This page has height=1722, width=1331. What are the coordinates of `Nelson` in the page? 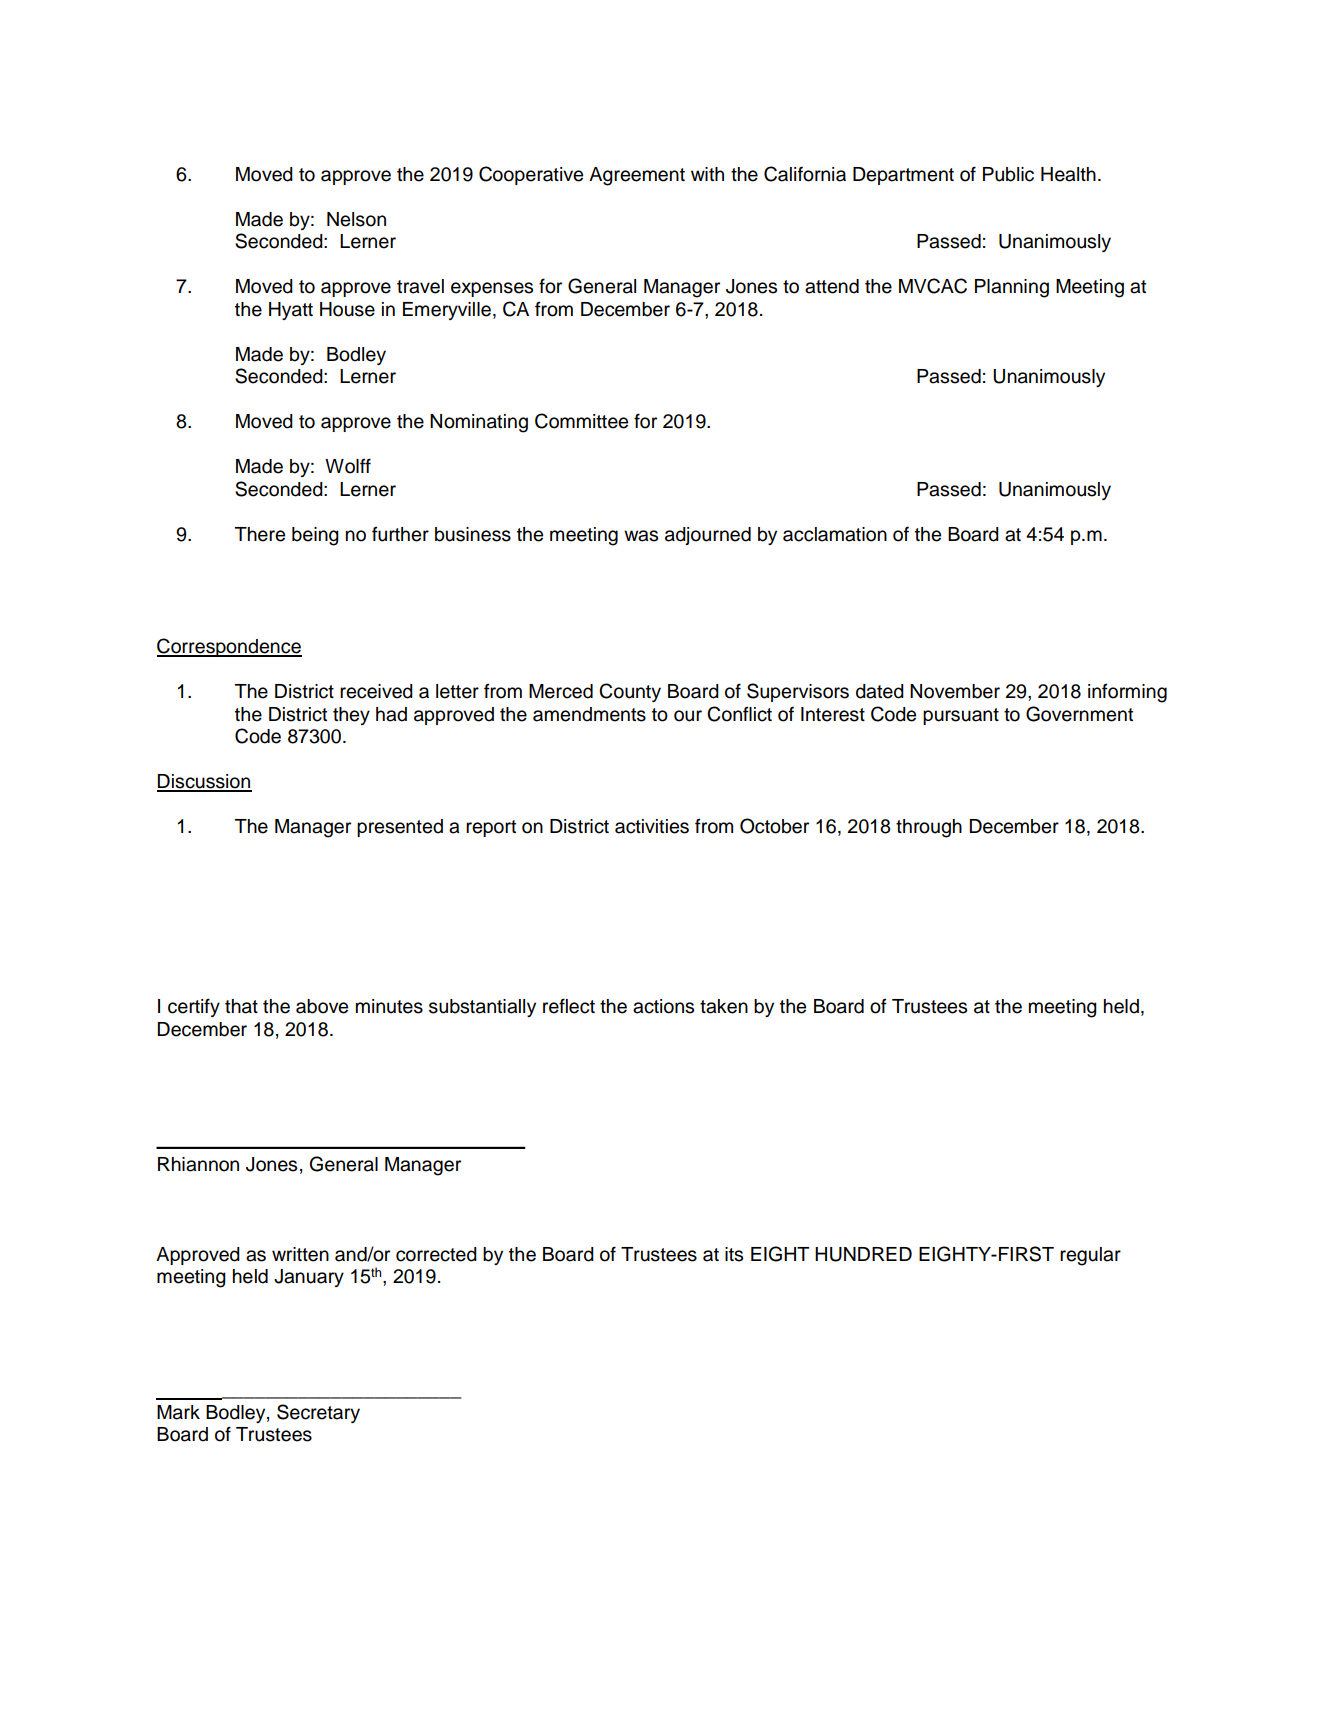 It's located at (356, 219).
